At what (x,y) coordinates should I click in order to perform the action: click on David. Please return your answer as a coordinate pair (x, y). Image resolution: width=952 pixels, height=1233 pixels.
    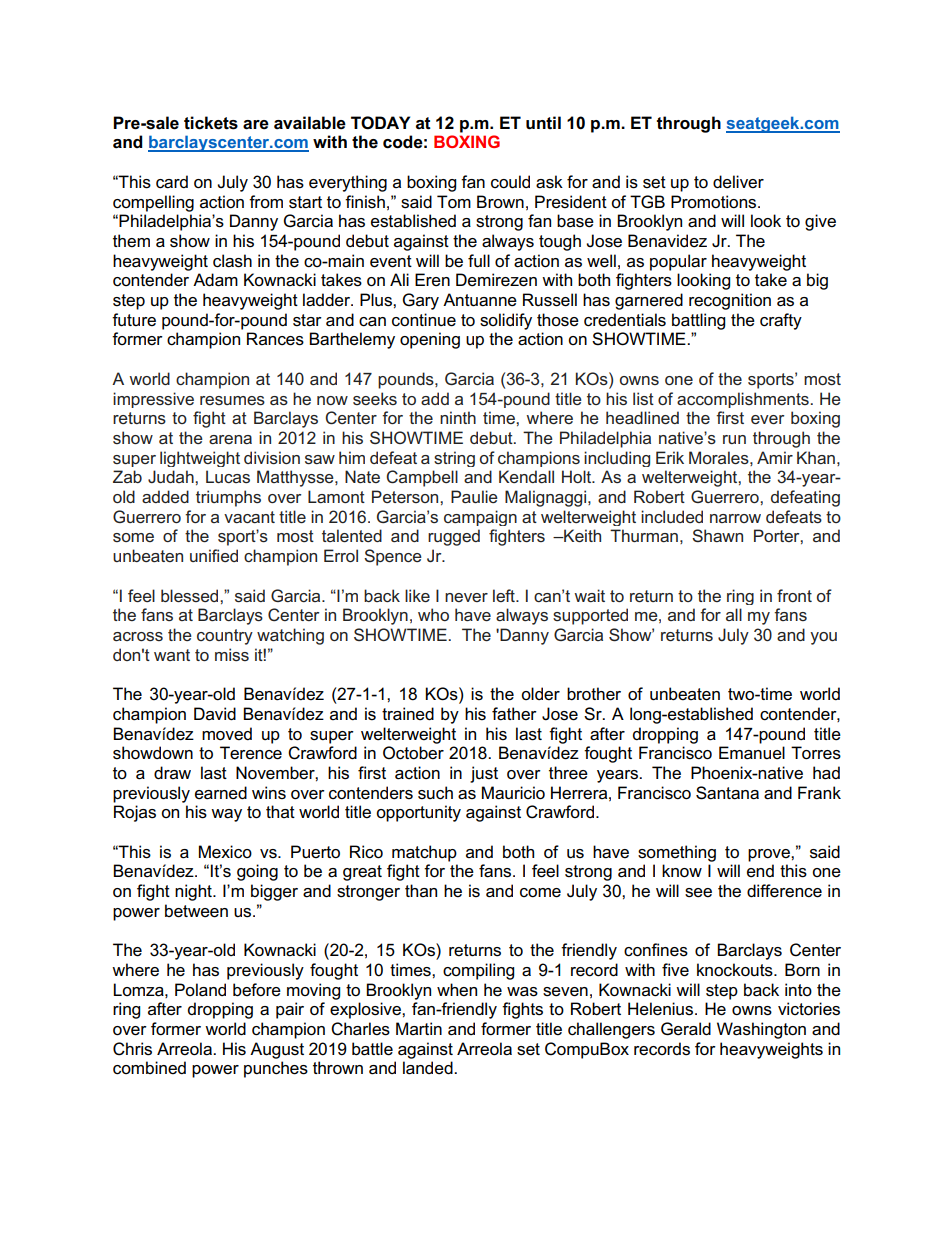
    Looking at the image, I should click on (215, 713).
